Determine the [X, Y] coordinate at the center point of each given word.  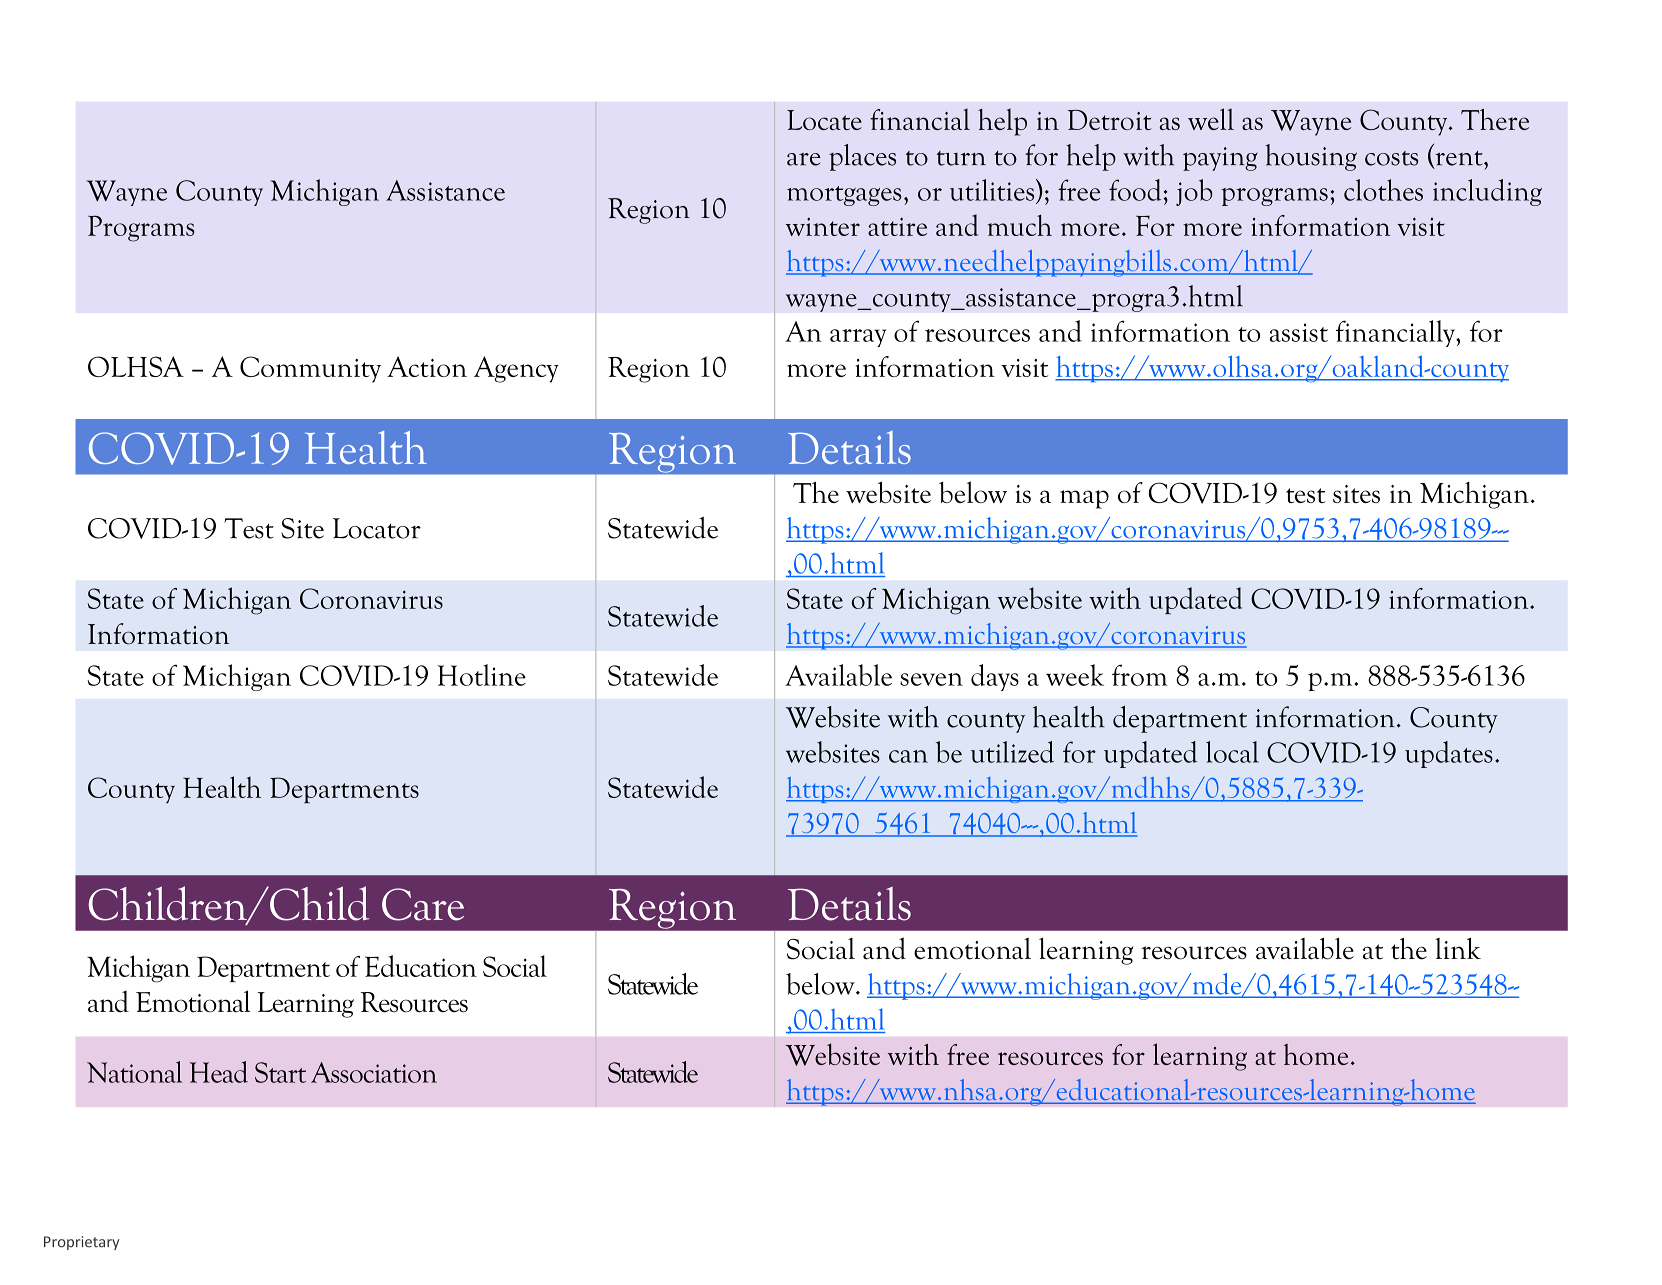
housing [1311, 157]
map [1084, 499]
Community [310, 369]
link [1458, 948]
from [1140, 675]
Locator [377, 528]
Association [374, 1072]
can [908, 756]
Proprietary [81, 1243]
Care [423, 904]
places [862, 157]
